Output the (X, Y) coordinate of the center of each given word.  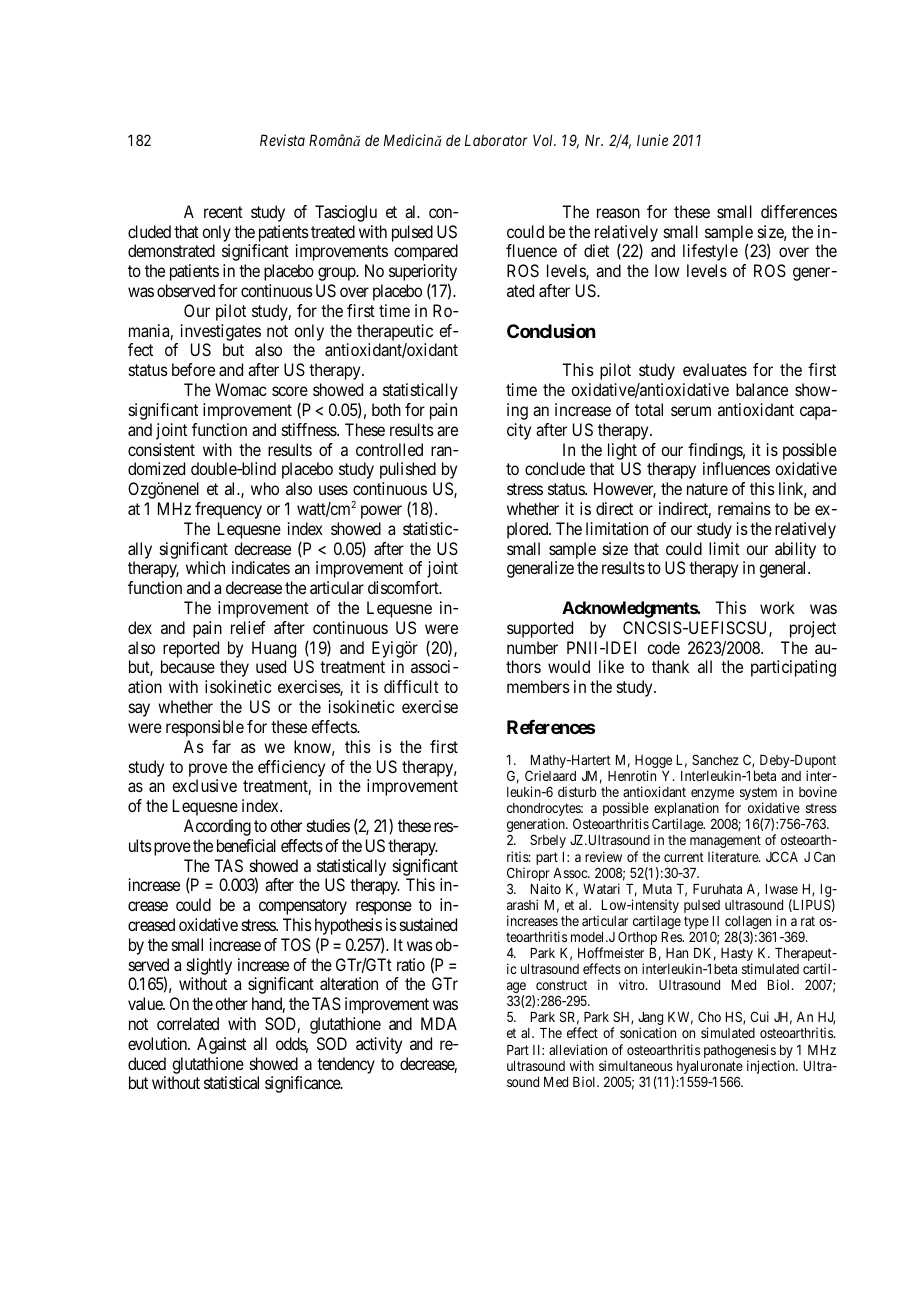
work (777, 607)
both (386, 409)
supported (540, 629)
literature (734, 856)
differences (799, 211)
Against (221, 1045)
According (217, 827)
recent (223, 212)
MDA (439, 1023)
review (603, 856)
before (193, 369)
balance (762, 389)
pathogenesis (740, 1052)
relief (248, 627)
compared (426, 252)
